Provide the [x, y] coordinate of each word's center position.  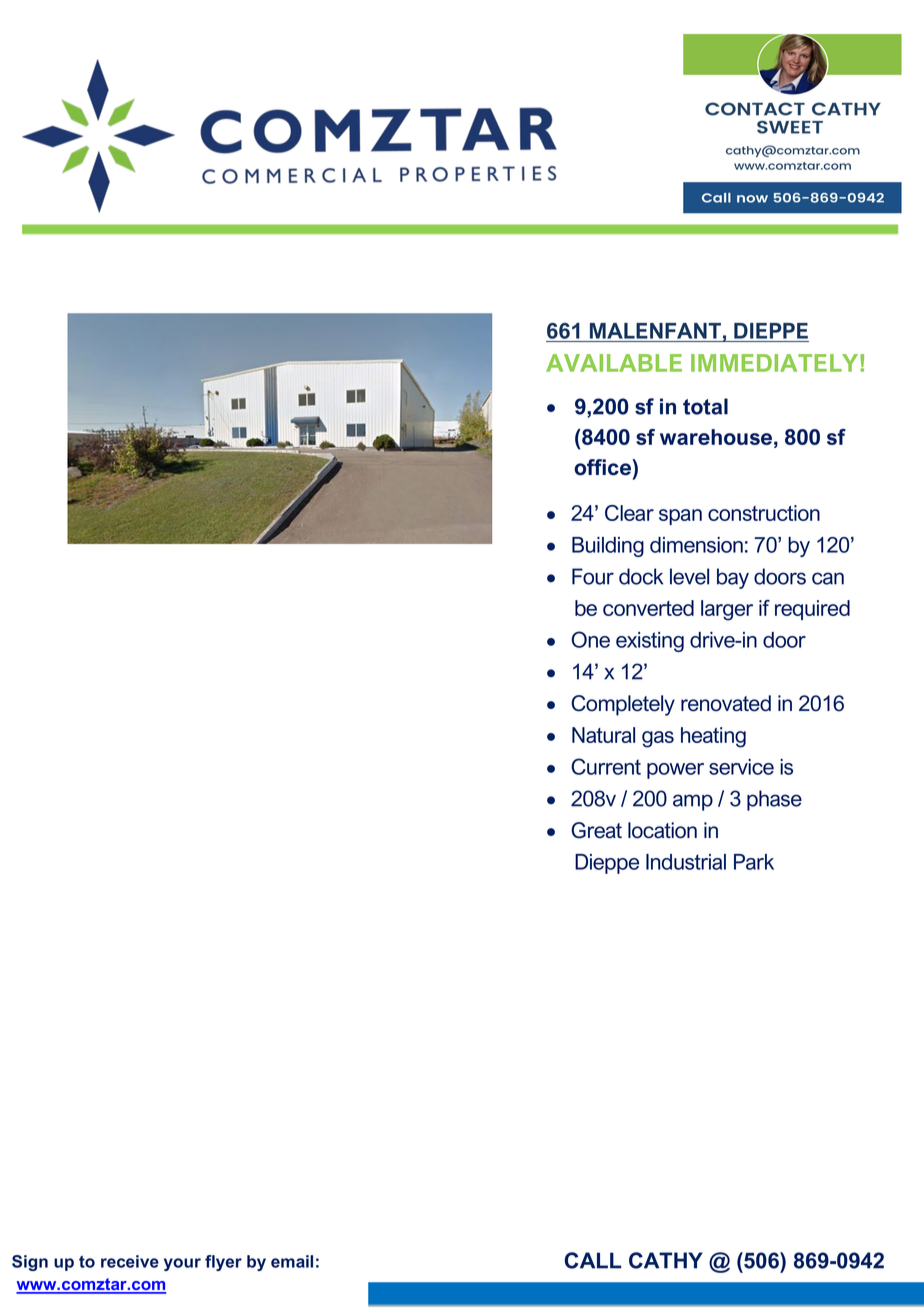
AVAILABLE [614, 363]
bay [733, 578]
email [292, 1261]
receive [130, 1261]
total [705, 406]
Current [606, 766]
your [182, 1264]
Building [608, 547]
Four [593, 576]
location [662, 830]
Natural [603, 735]
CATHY [666, 1260]
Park [754, 862]
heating [713, 737]
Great [596, 830]
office [603, 467]
